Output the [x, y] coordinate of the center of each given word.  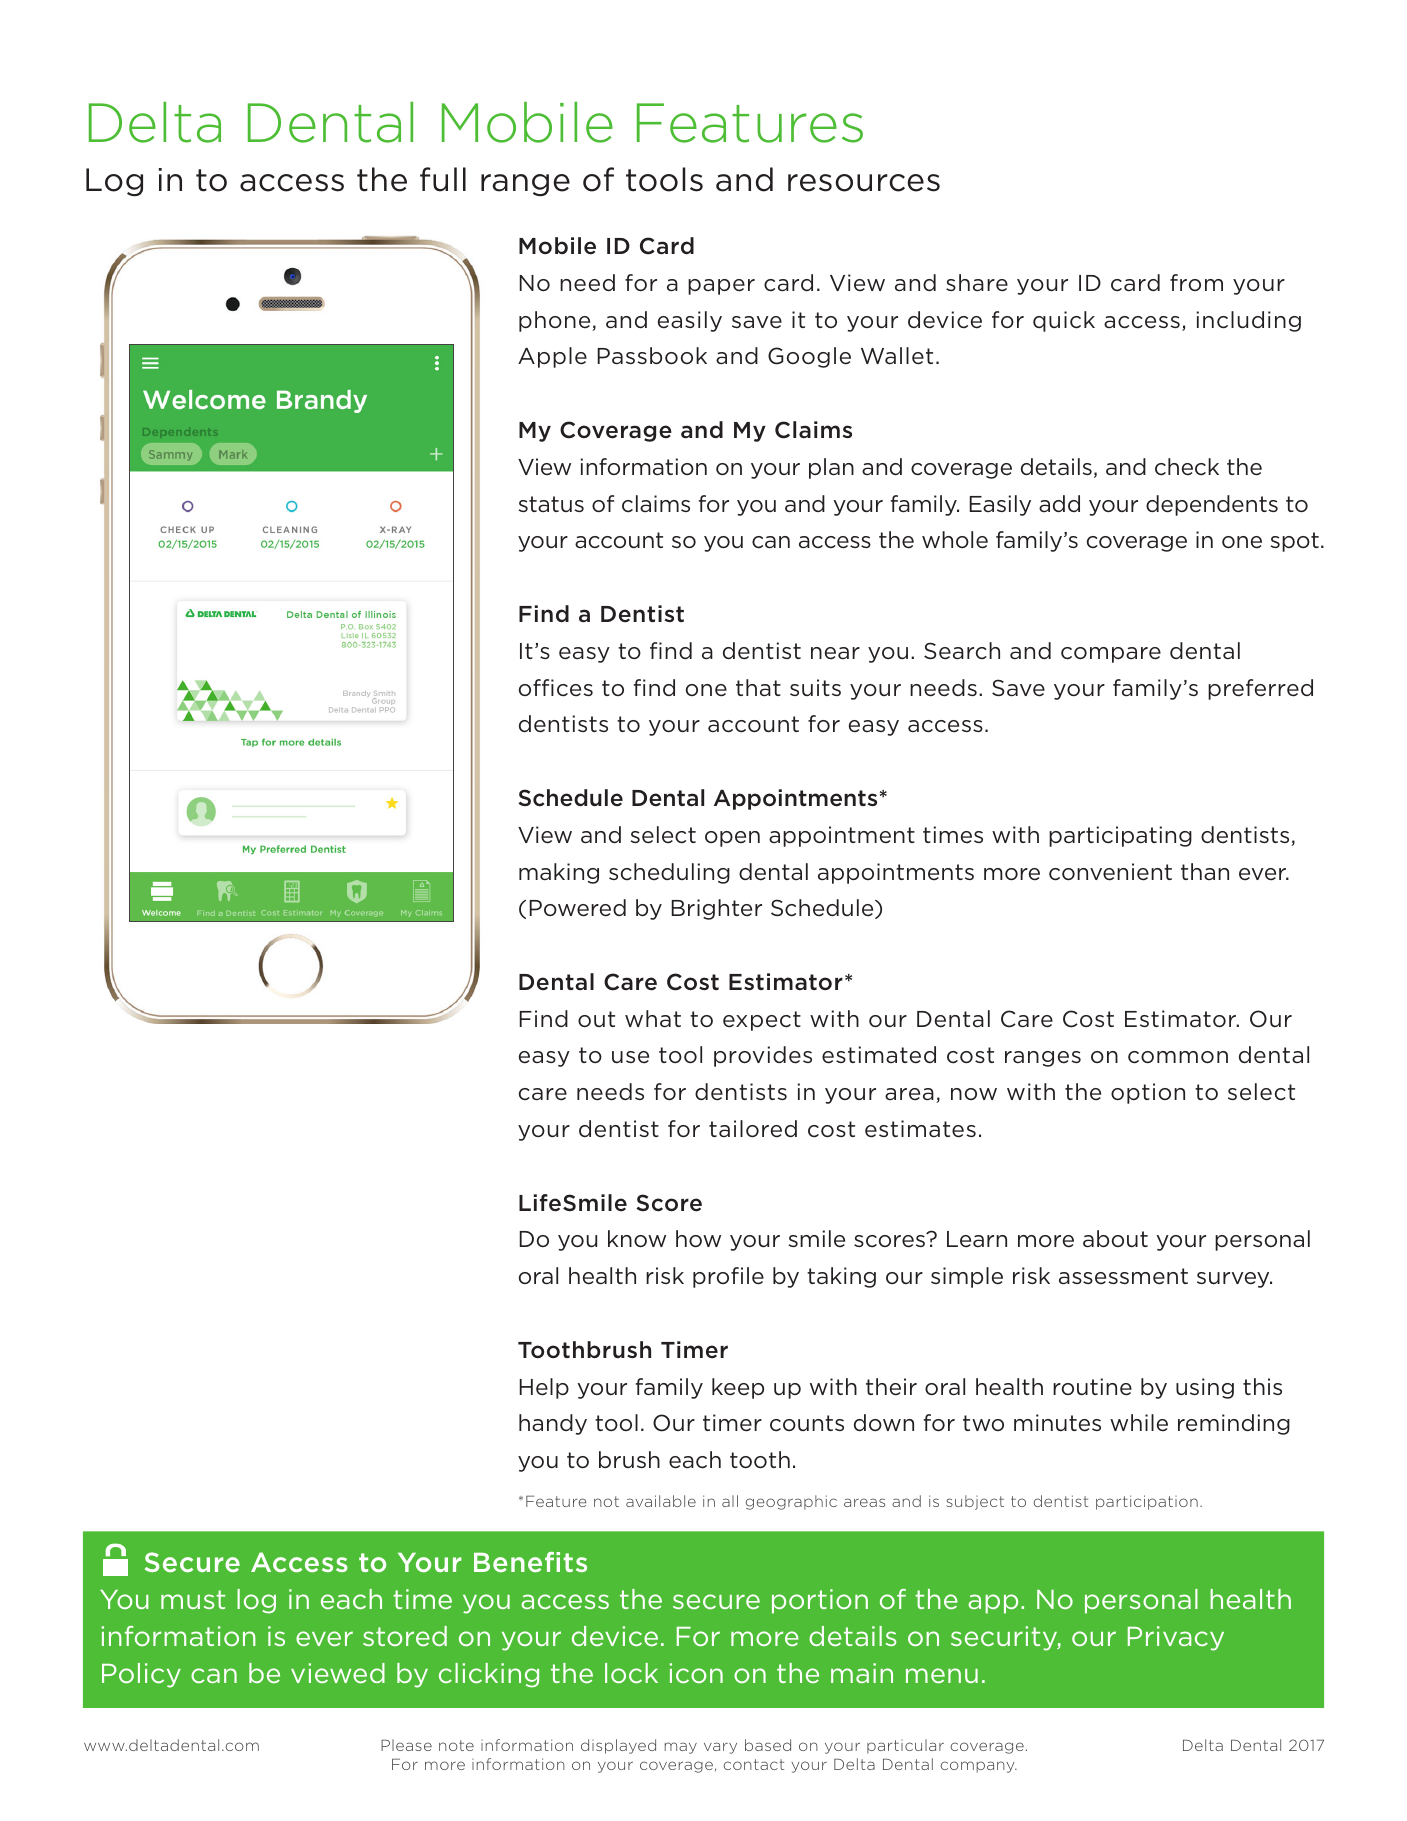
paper [721, 287]
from [1196, 282]
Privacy [1176, 1638]
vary [720, 1748]
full [443, 179]
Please [406, 1745]
